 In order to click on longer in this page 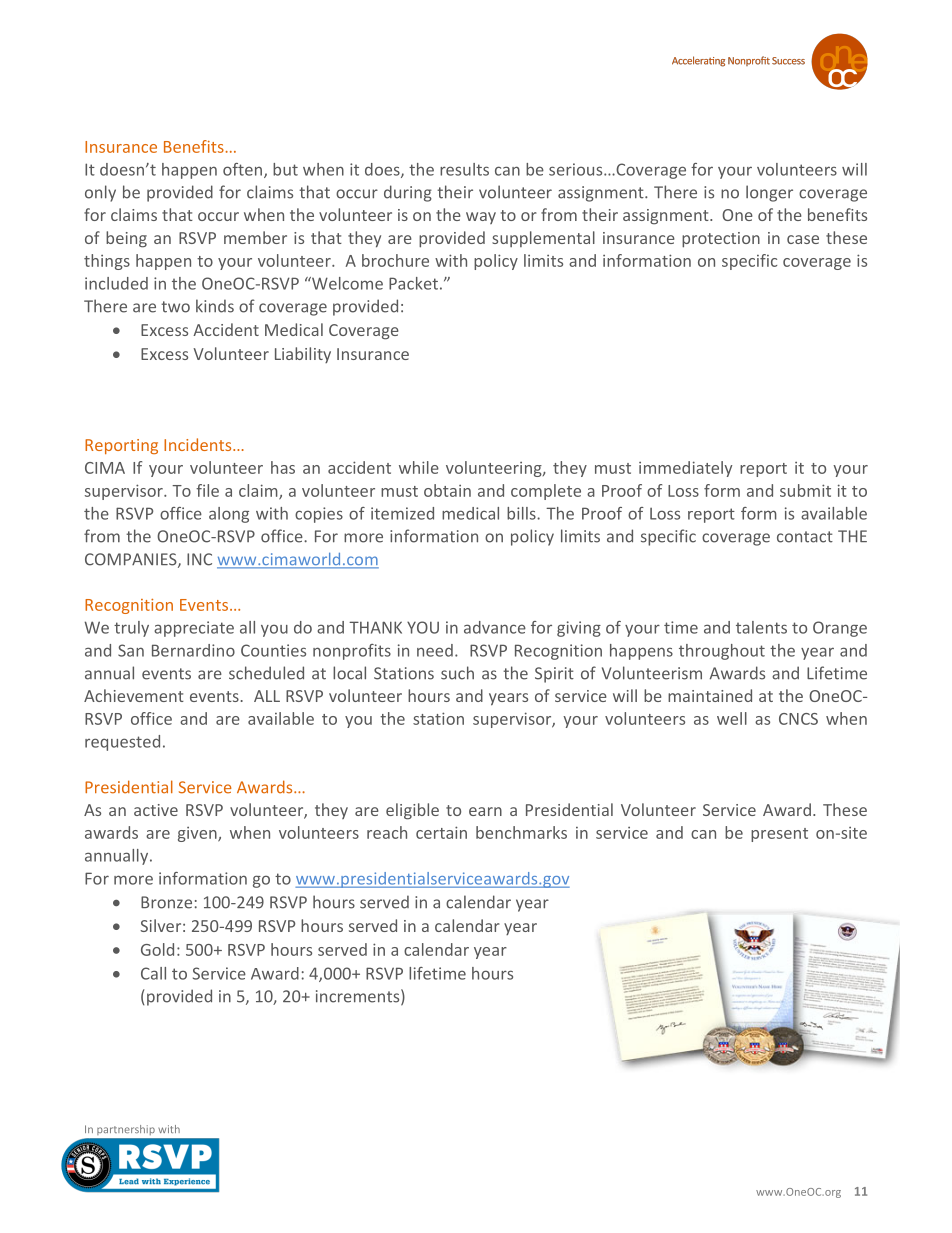, I will do `click(769, 193)`.
